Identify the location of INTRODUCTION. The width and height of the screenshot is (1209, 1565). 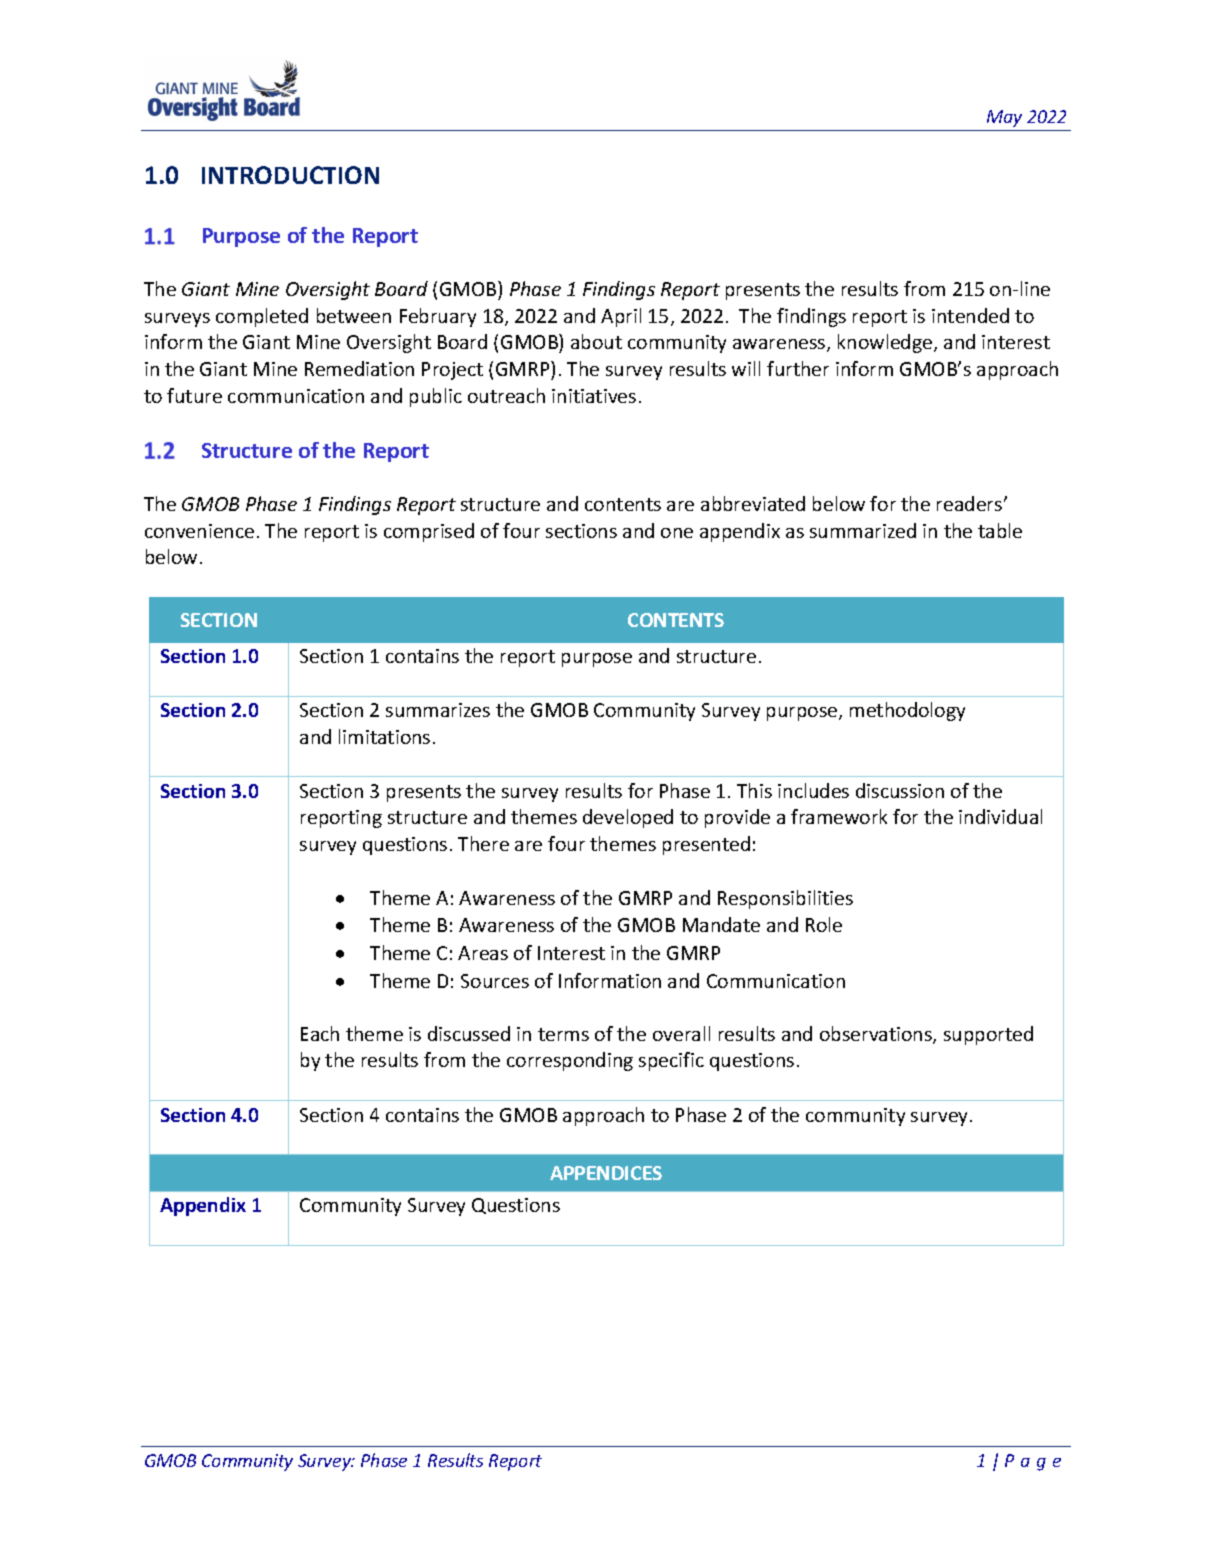
(290, 175).
